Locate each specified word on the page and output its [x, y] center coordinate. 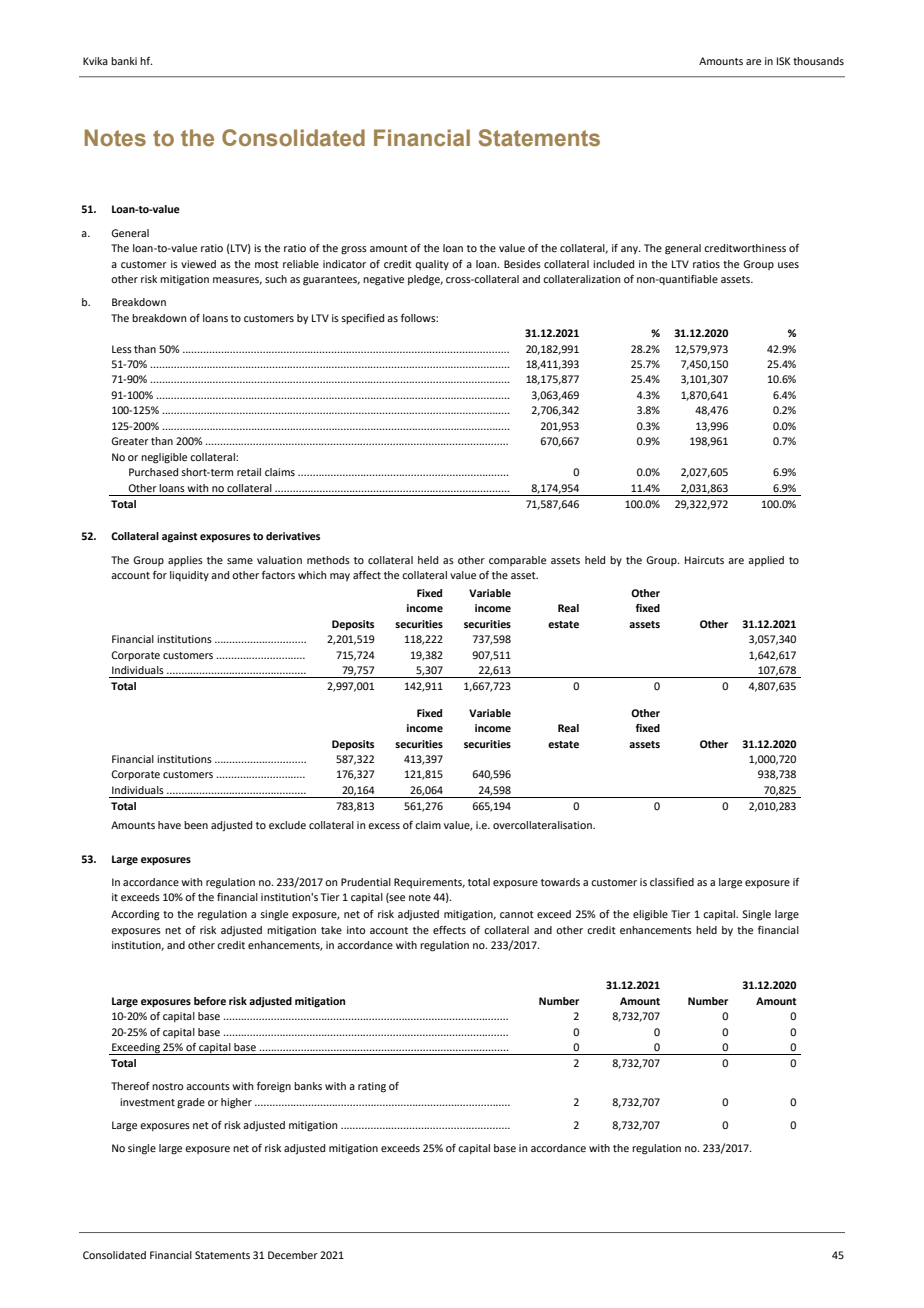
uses [788, 265]
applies [185, 561]
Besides [522, 264]
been [196, 825]
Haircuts [704, 560]
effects [449, 930]
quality [432, 265]
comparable [517, 561]
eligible [650, 915]
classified [672, 882]
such [276, 279]
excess [384, 826]
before [210, 1001]
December [293, 1255]
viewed [198, 264]
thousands [818, 61]
